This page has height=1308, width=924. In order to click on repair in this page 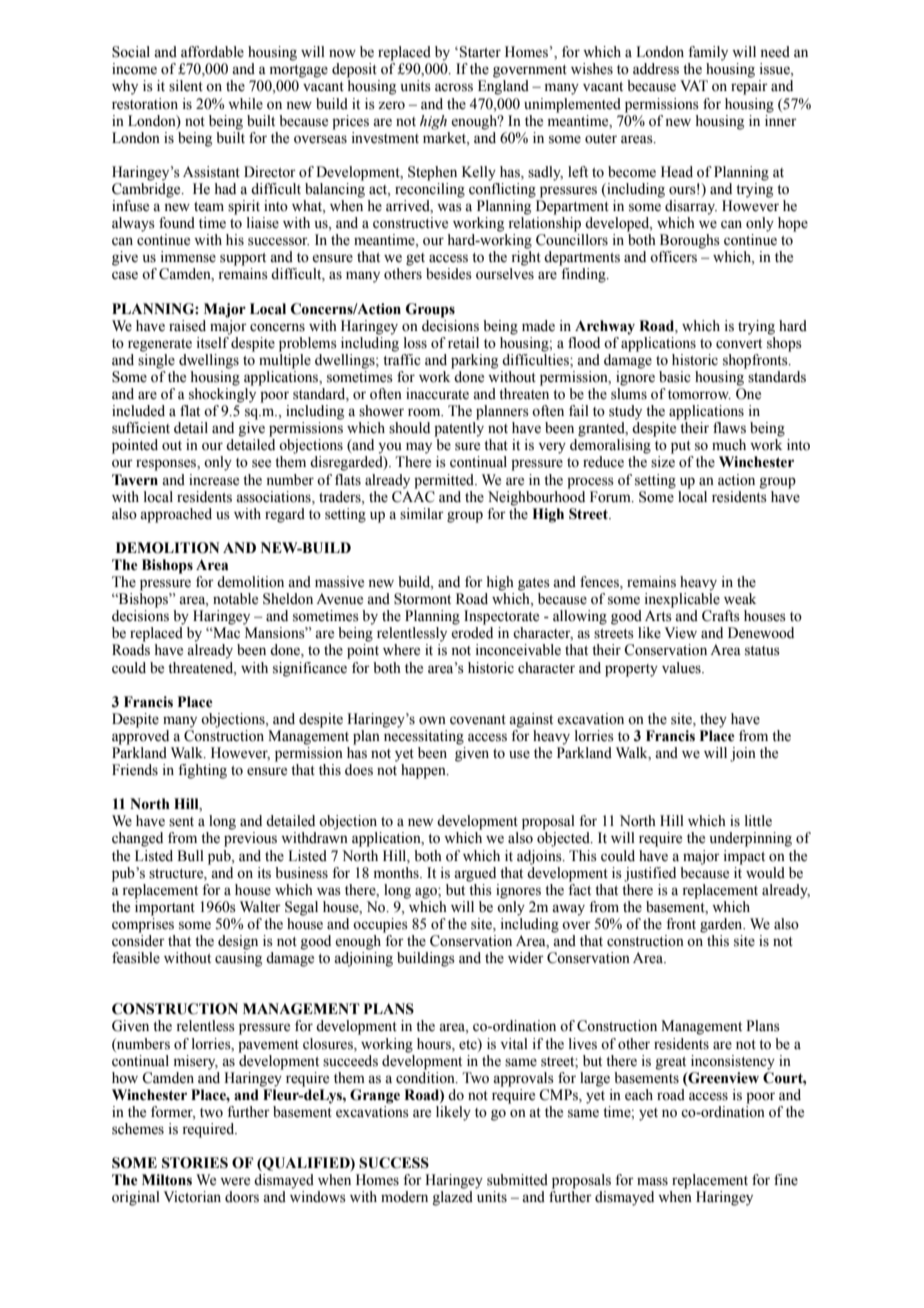, I will do `click(749, 87)`.
